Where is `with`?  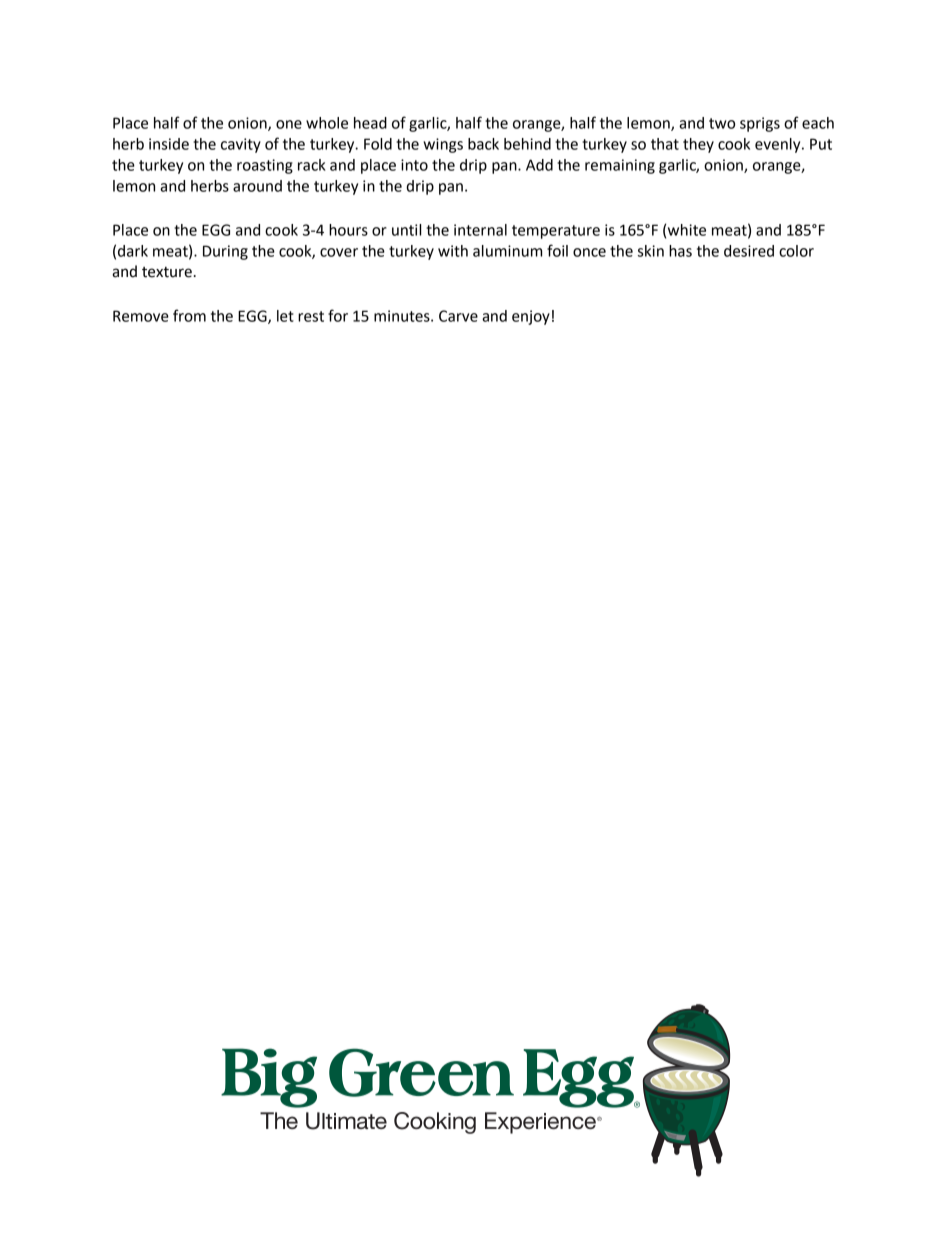 with is located at coordinates (453, 251).
